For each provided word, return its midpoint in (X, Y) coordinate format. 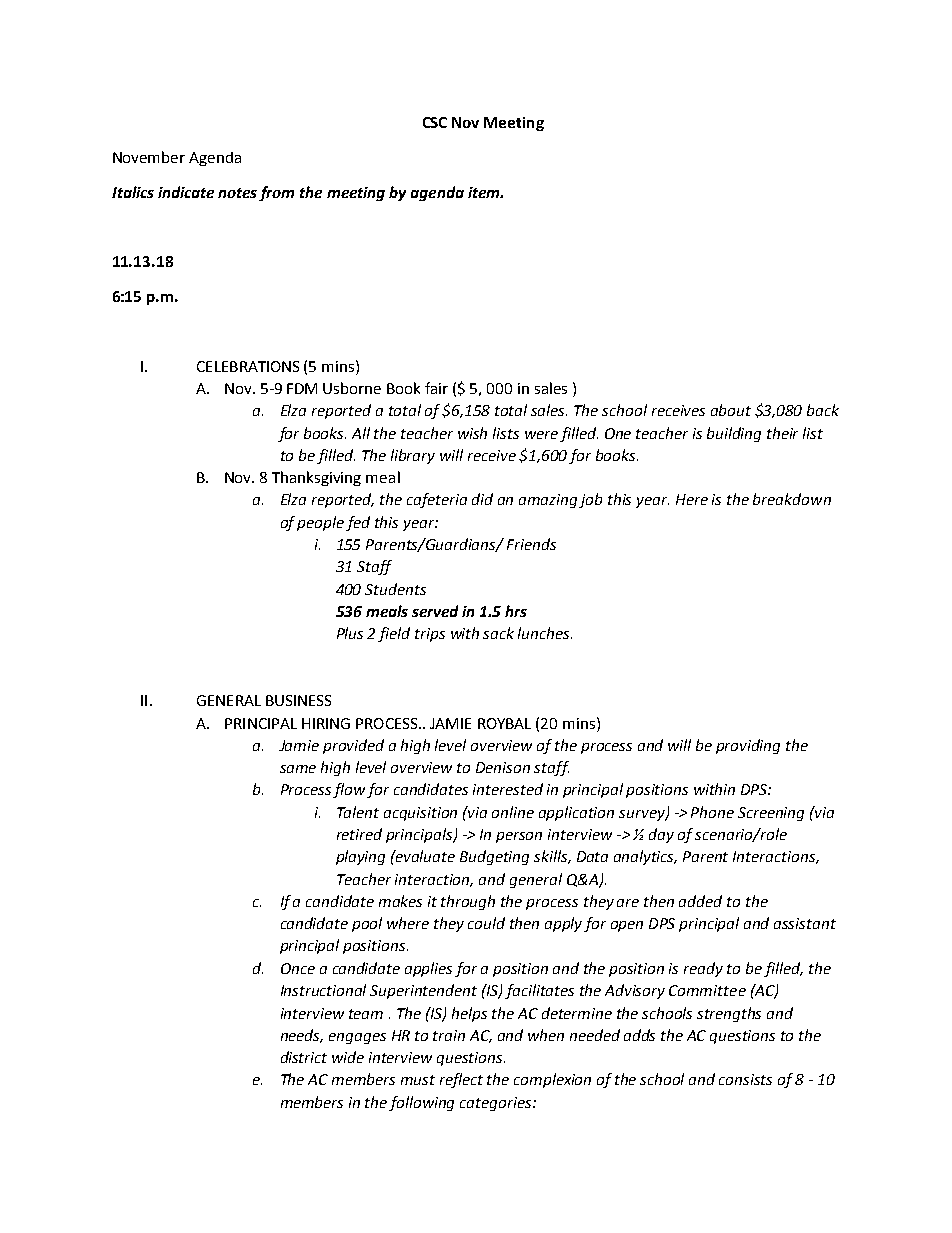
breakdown (792, 499)
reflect (461, 1080)
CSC (435, 122)
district (304, 1057)
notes (237, 193)
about (731, 410)
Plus (350, 633)
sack (498, 633)
